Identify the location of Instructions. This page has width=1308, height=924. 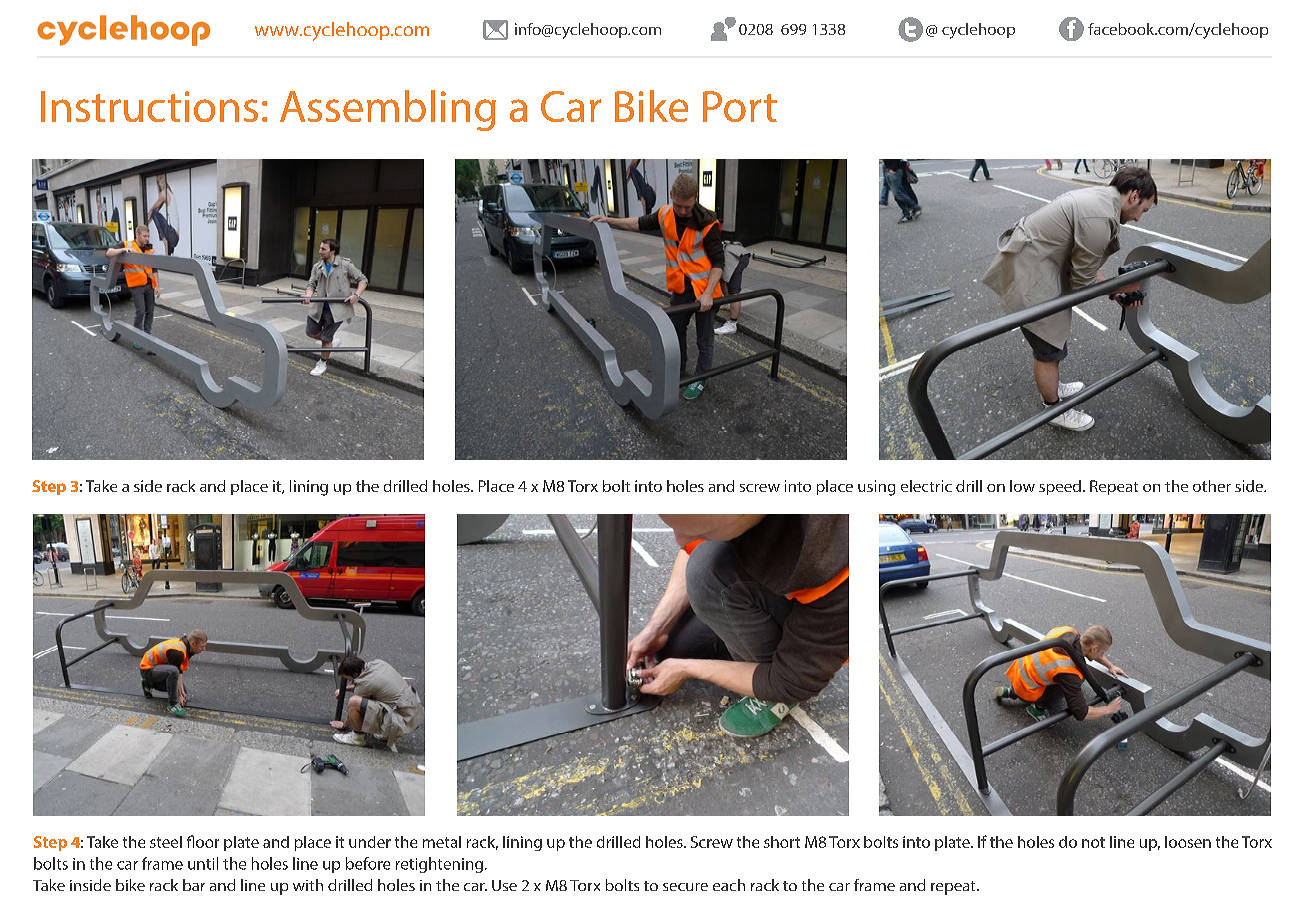
(149, 106).
